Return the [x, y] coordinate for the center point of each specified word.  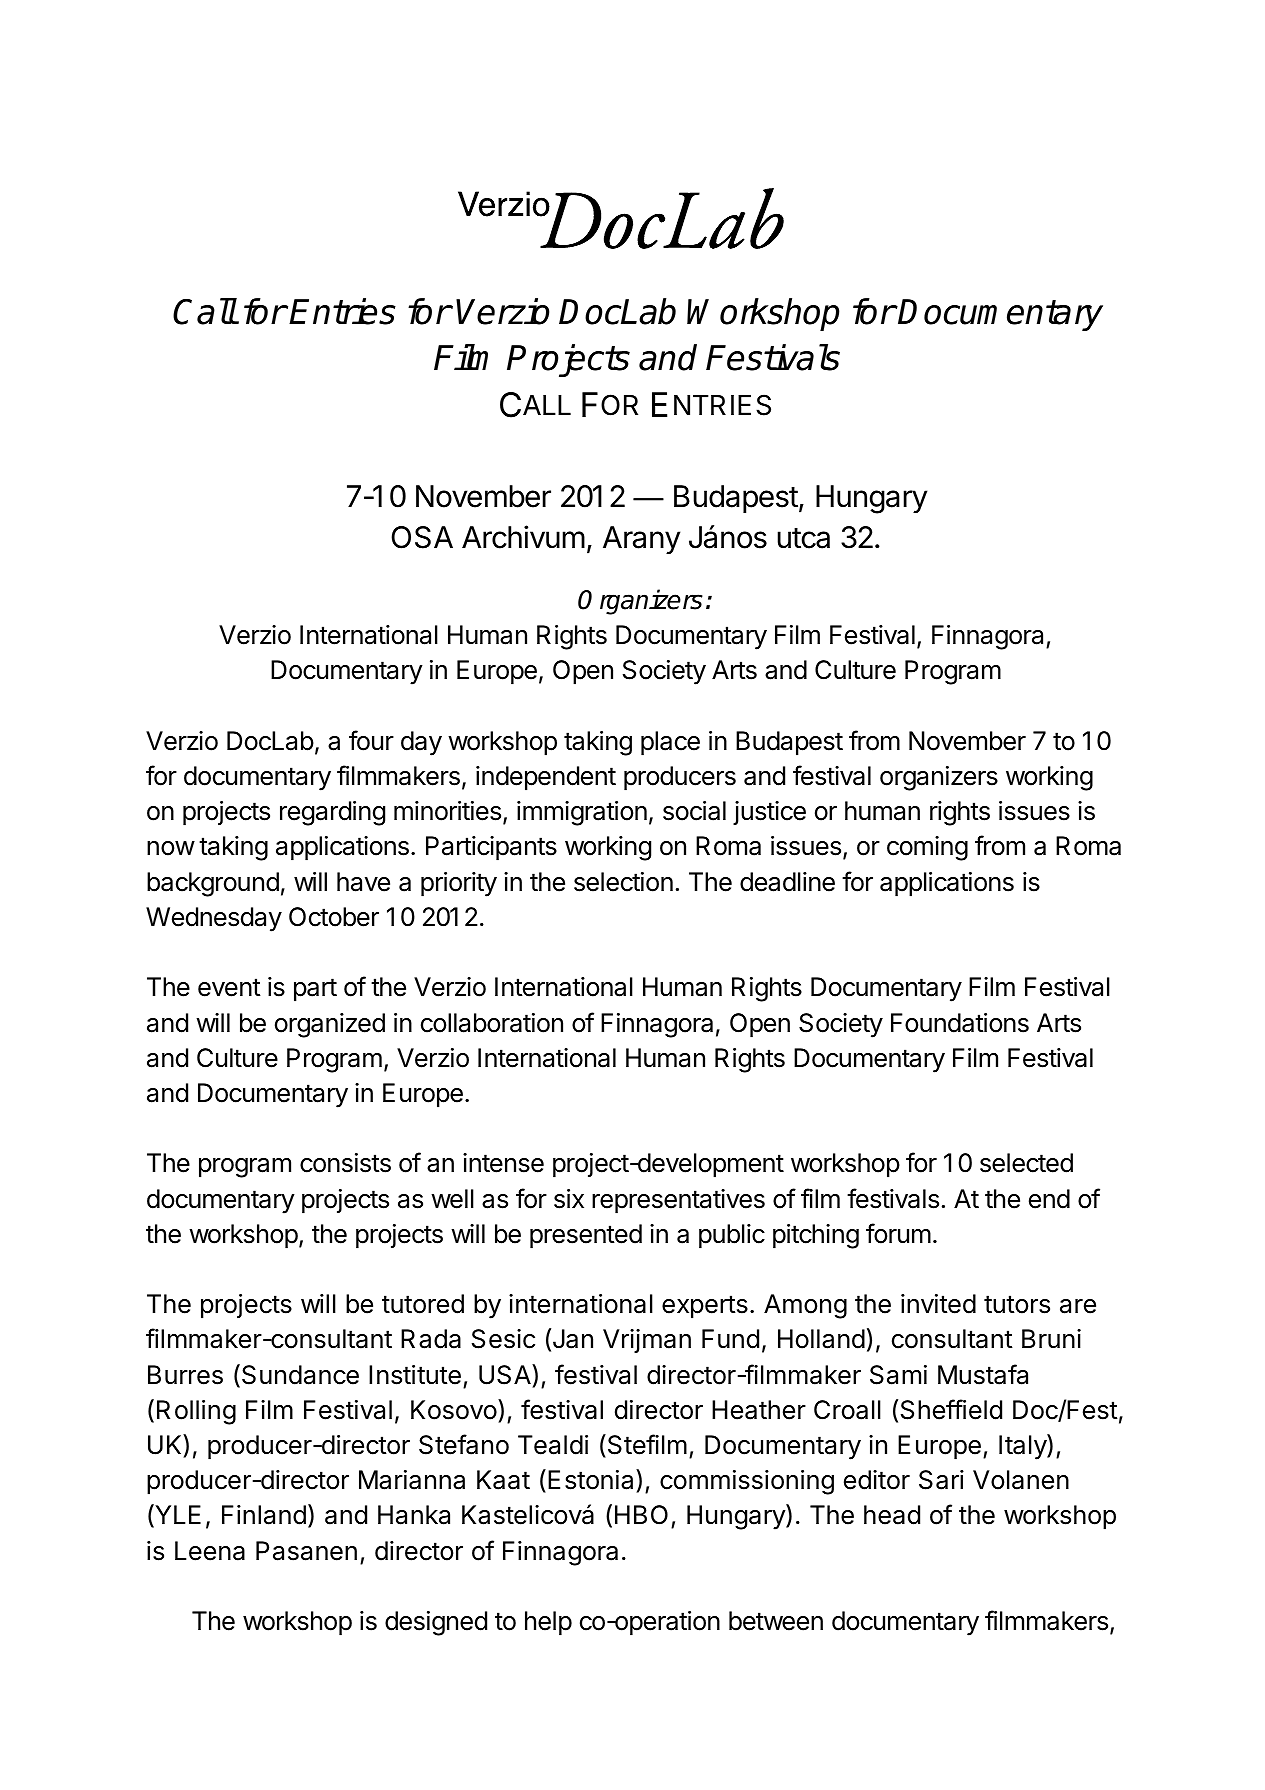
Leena [210, 1551]
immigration [582, 813]
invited [938, 1304]
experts [705, 1307]
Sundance [300, 1375]
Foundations [960, 1023]
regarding [332, 813]
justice [769, 813]
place [670, 743]
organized [330, 1025]
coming [927, 848]
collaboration [492, 1023]
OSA [422, 537]
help [548, 1623]
